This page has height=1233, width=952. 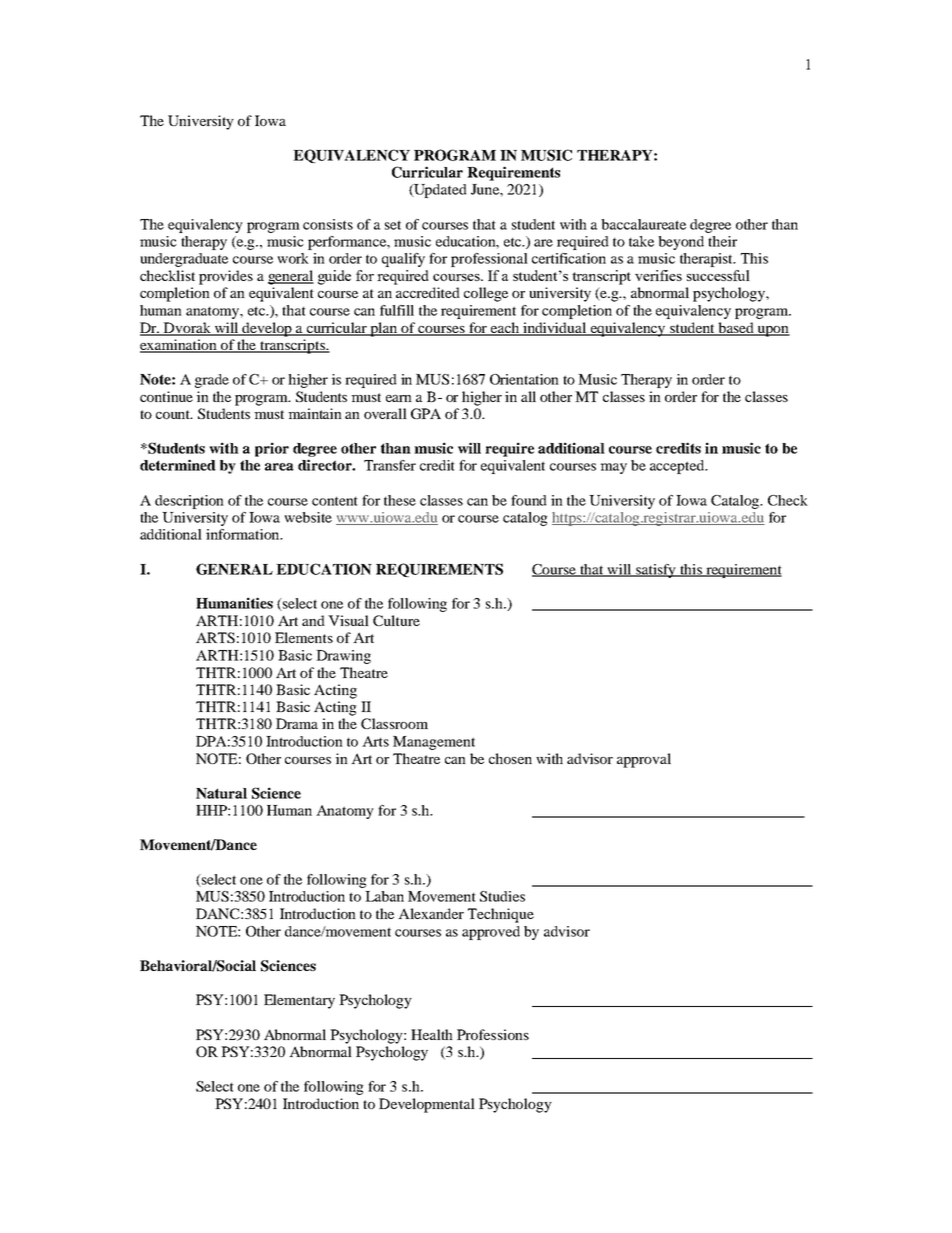 What do you see at coordinates (510, 758) in the page?
I see `chosen` at bounding box center [510, 758].
